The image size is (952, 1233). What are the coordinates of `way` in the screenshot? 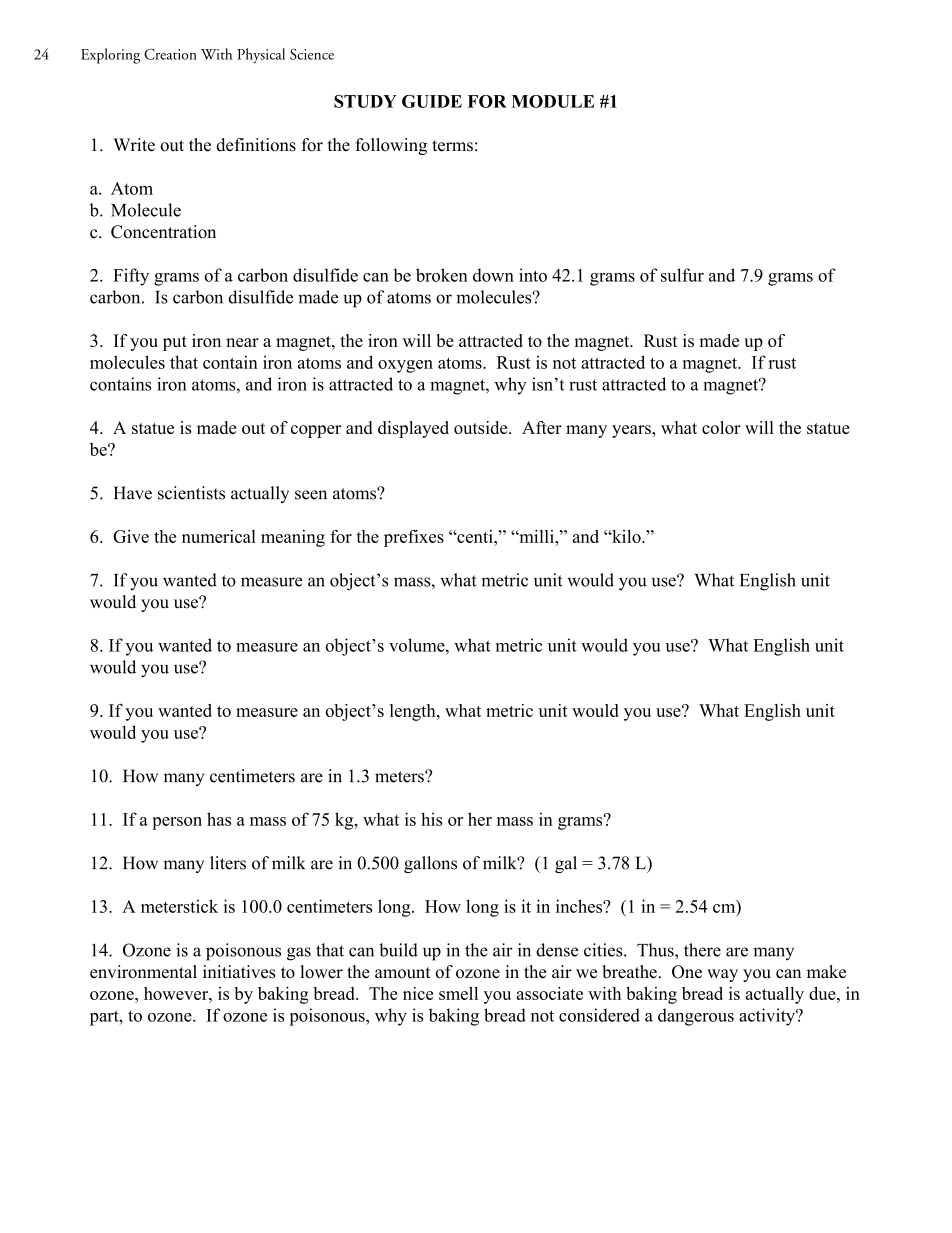 It's located at (722, 975).
